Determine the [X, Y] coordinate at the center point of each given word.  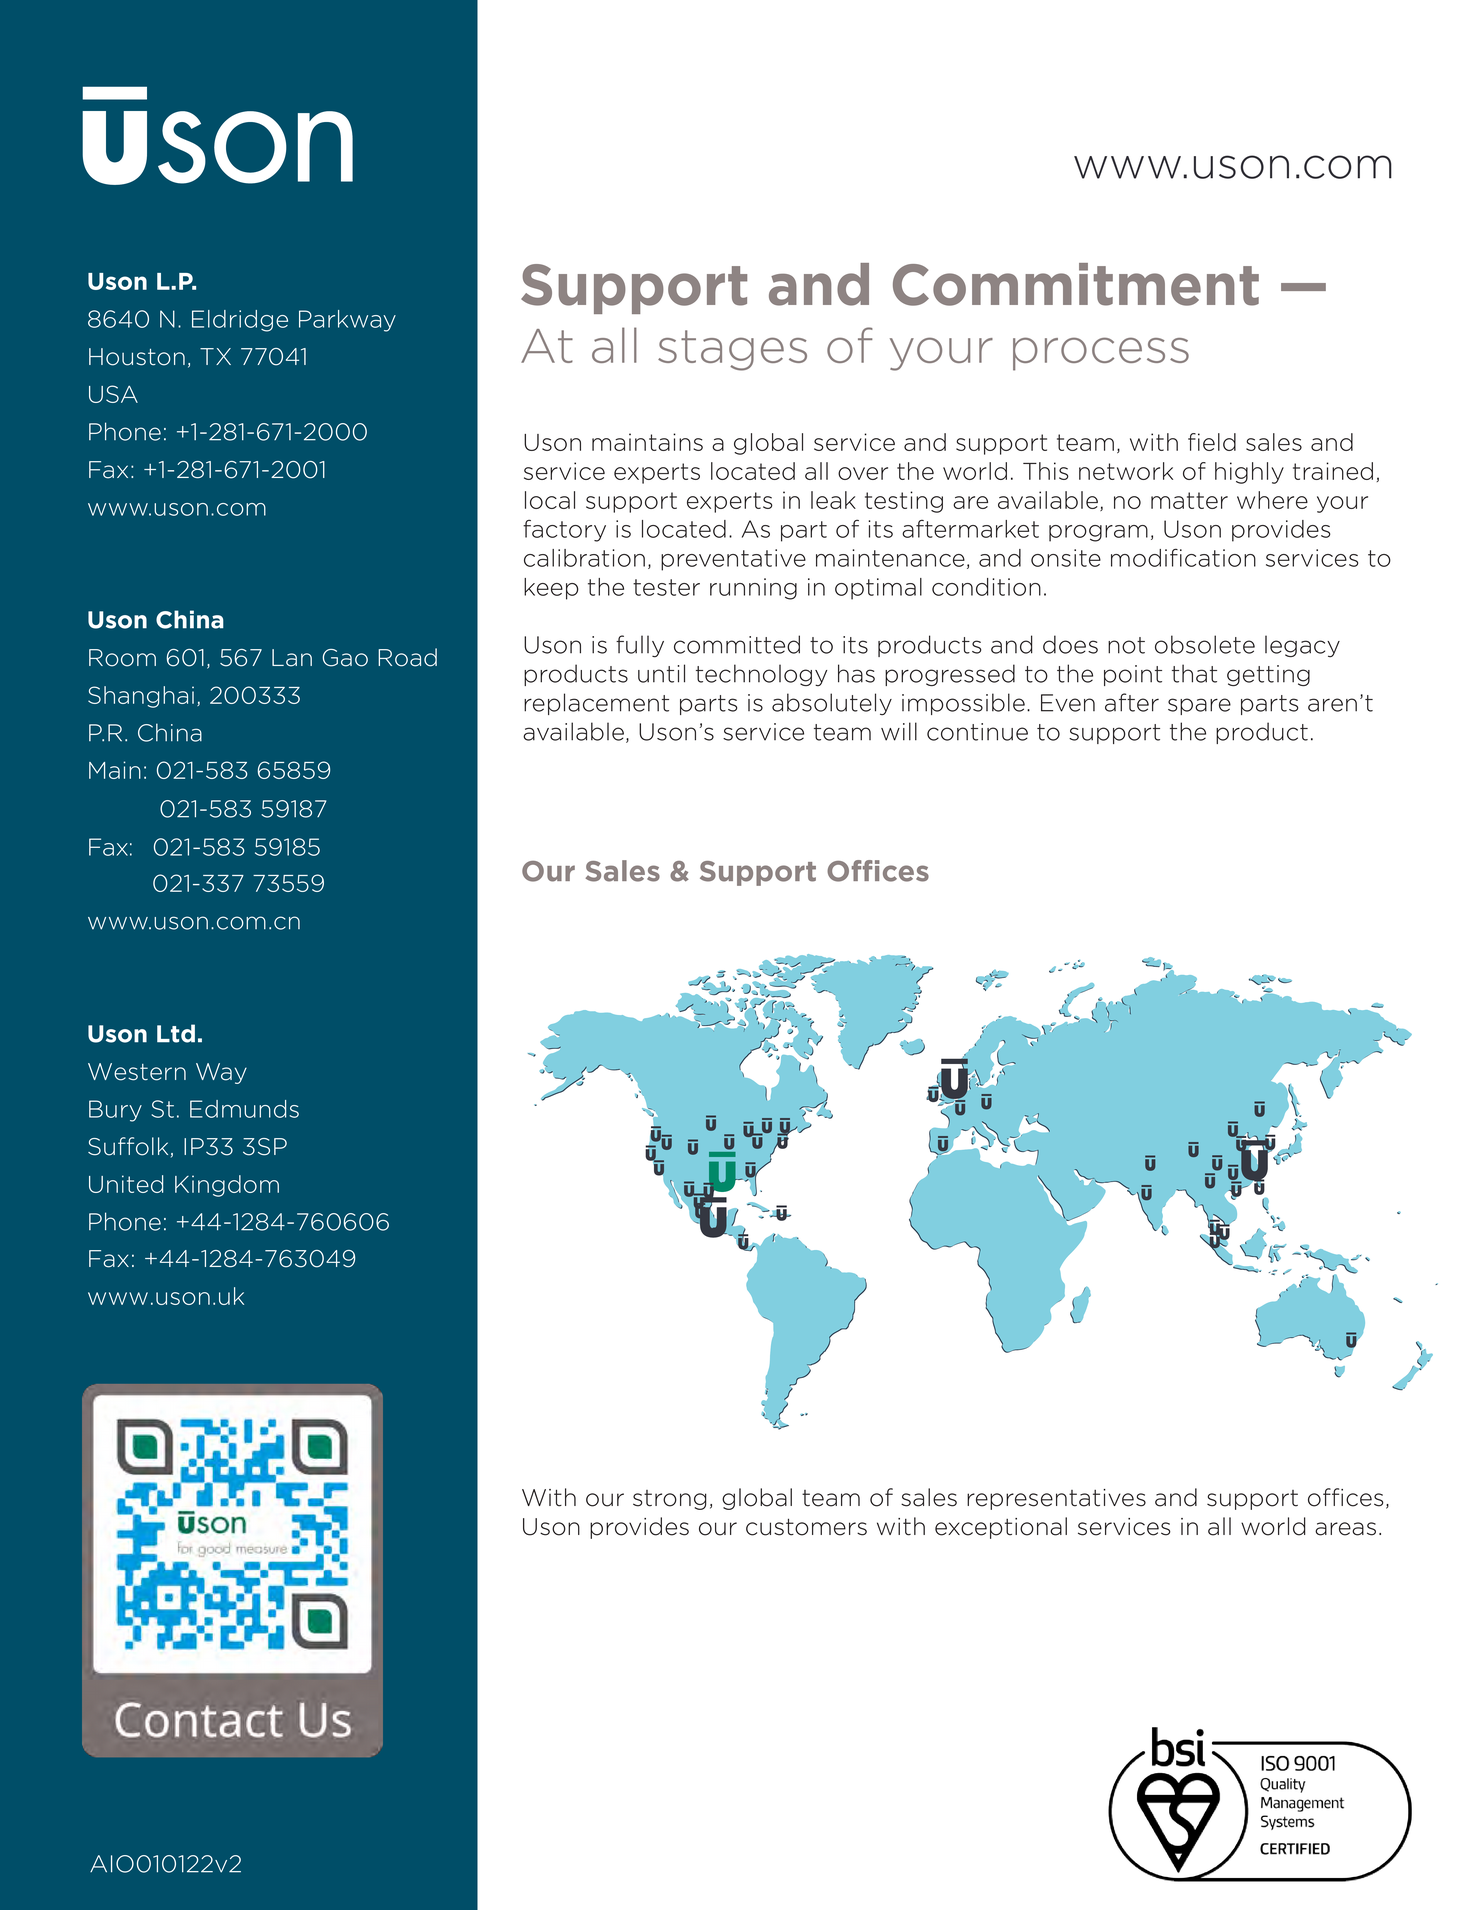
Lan [292, 658]
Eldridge [240, 321]
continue [977, 732]
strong [670, 1500]
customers [806, 1527]
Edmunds [244, 1109]
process [1101, 354]
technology [761, 675]
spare [1199, 706]
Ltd [176, 1033]
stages [732, 350]
